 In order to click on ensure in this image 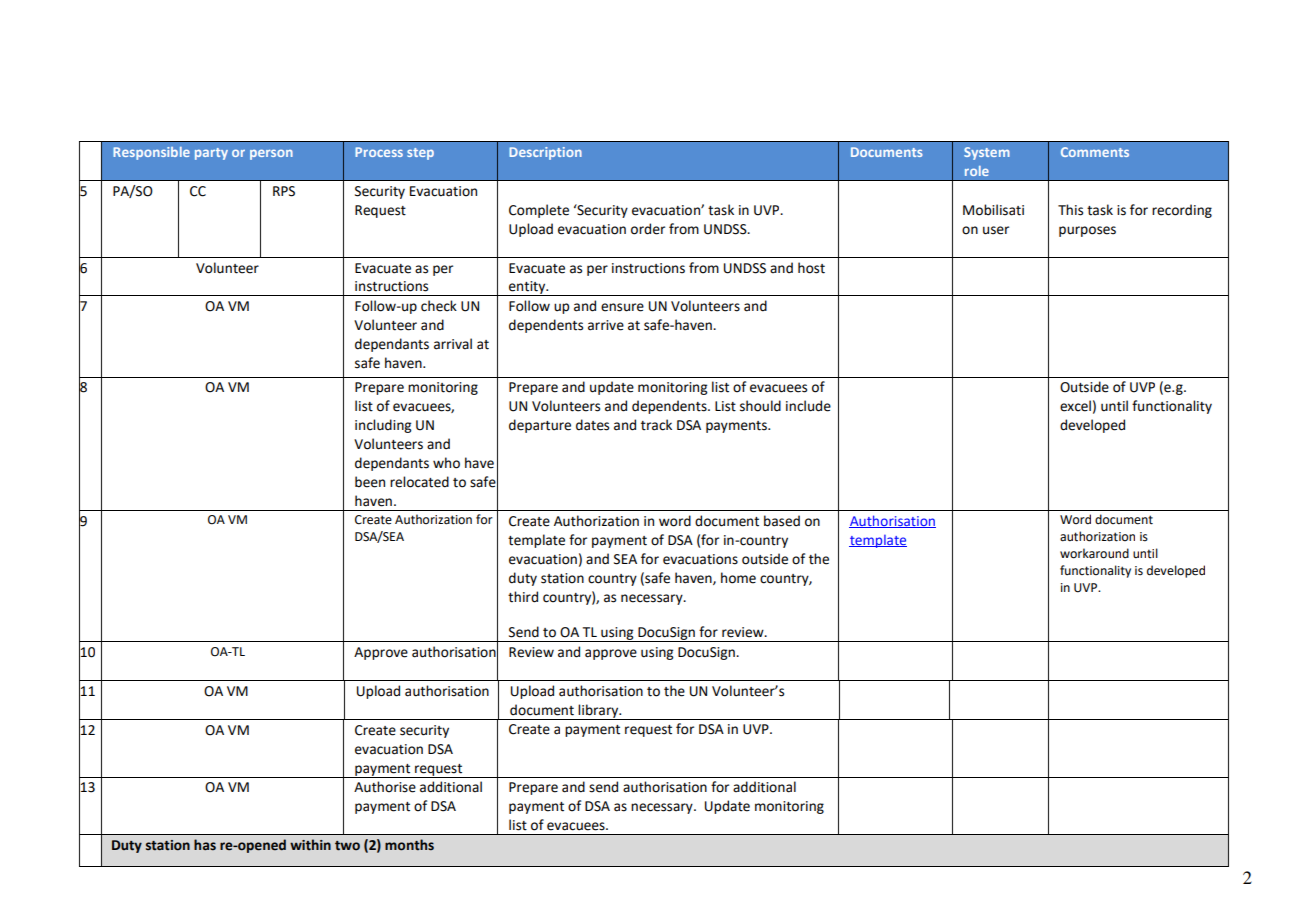, I will do `click(622, 307)`.
